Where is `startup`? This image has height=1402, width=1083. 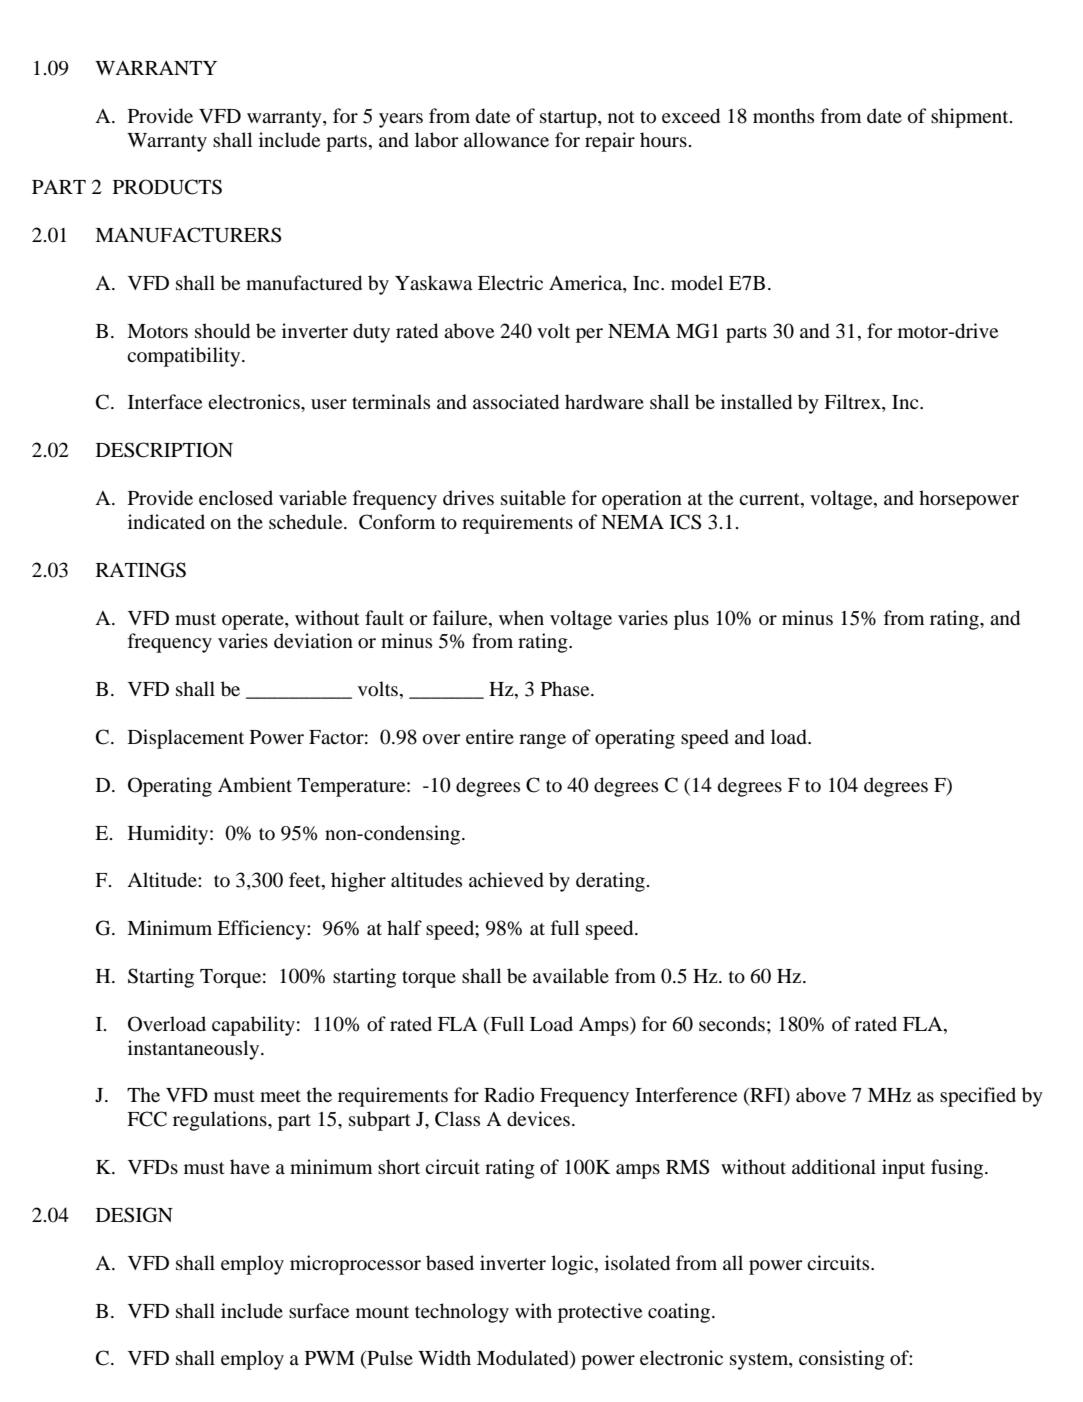 startup is located at coordinates (569, 119).
